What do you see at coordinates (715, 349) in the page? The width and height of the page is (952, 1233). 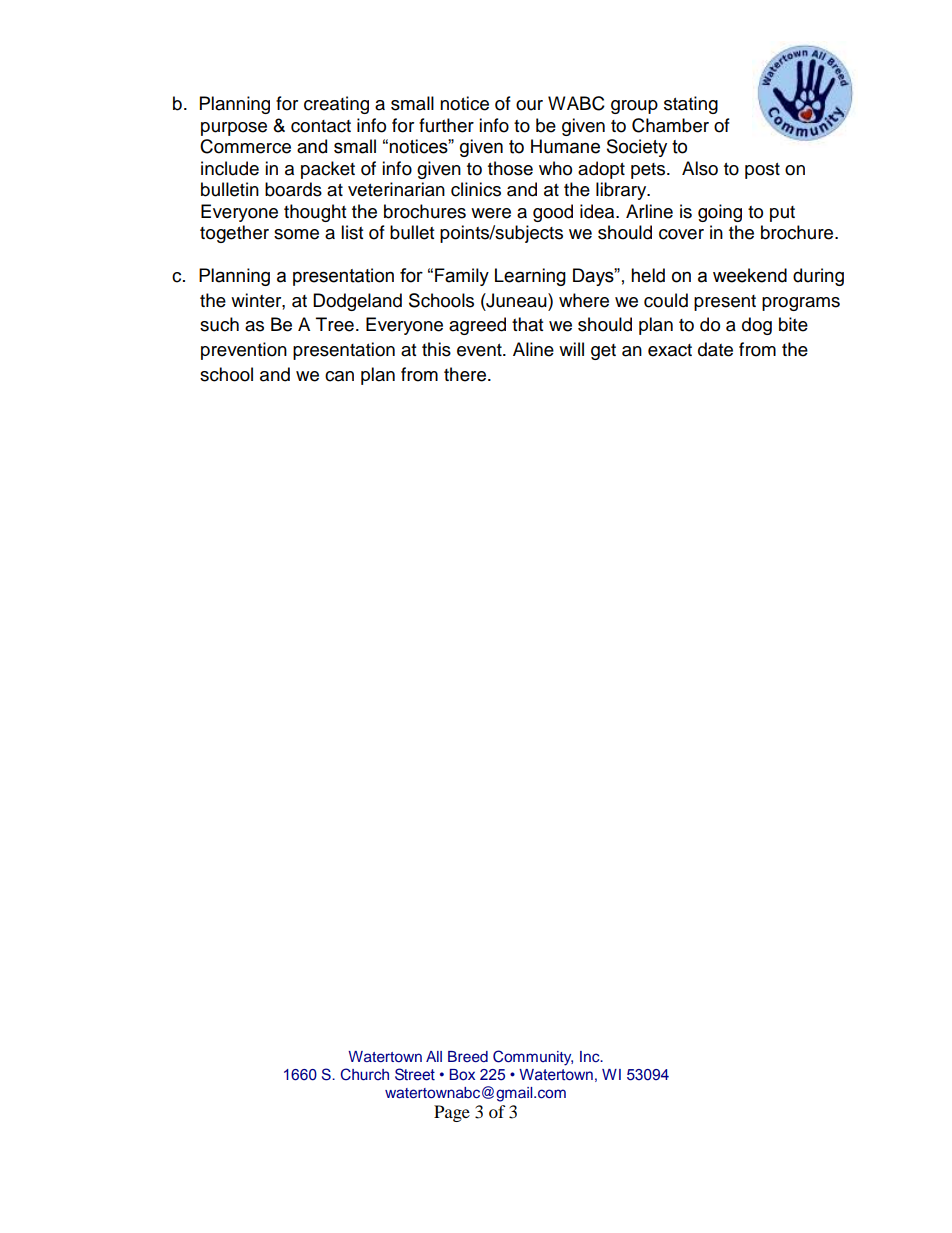 I see `date` at bounding box center [715, 349].
